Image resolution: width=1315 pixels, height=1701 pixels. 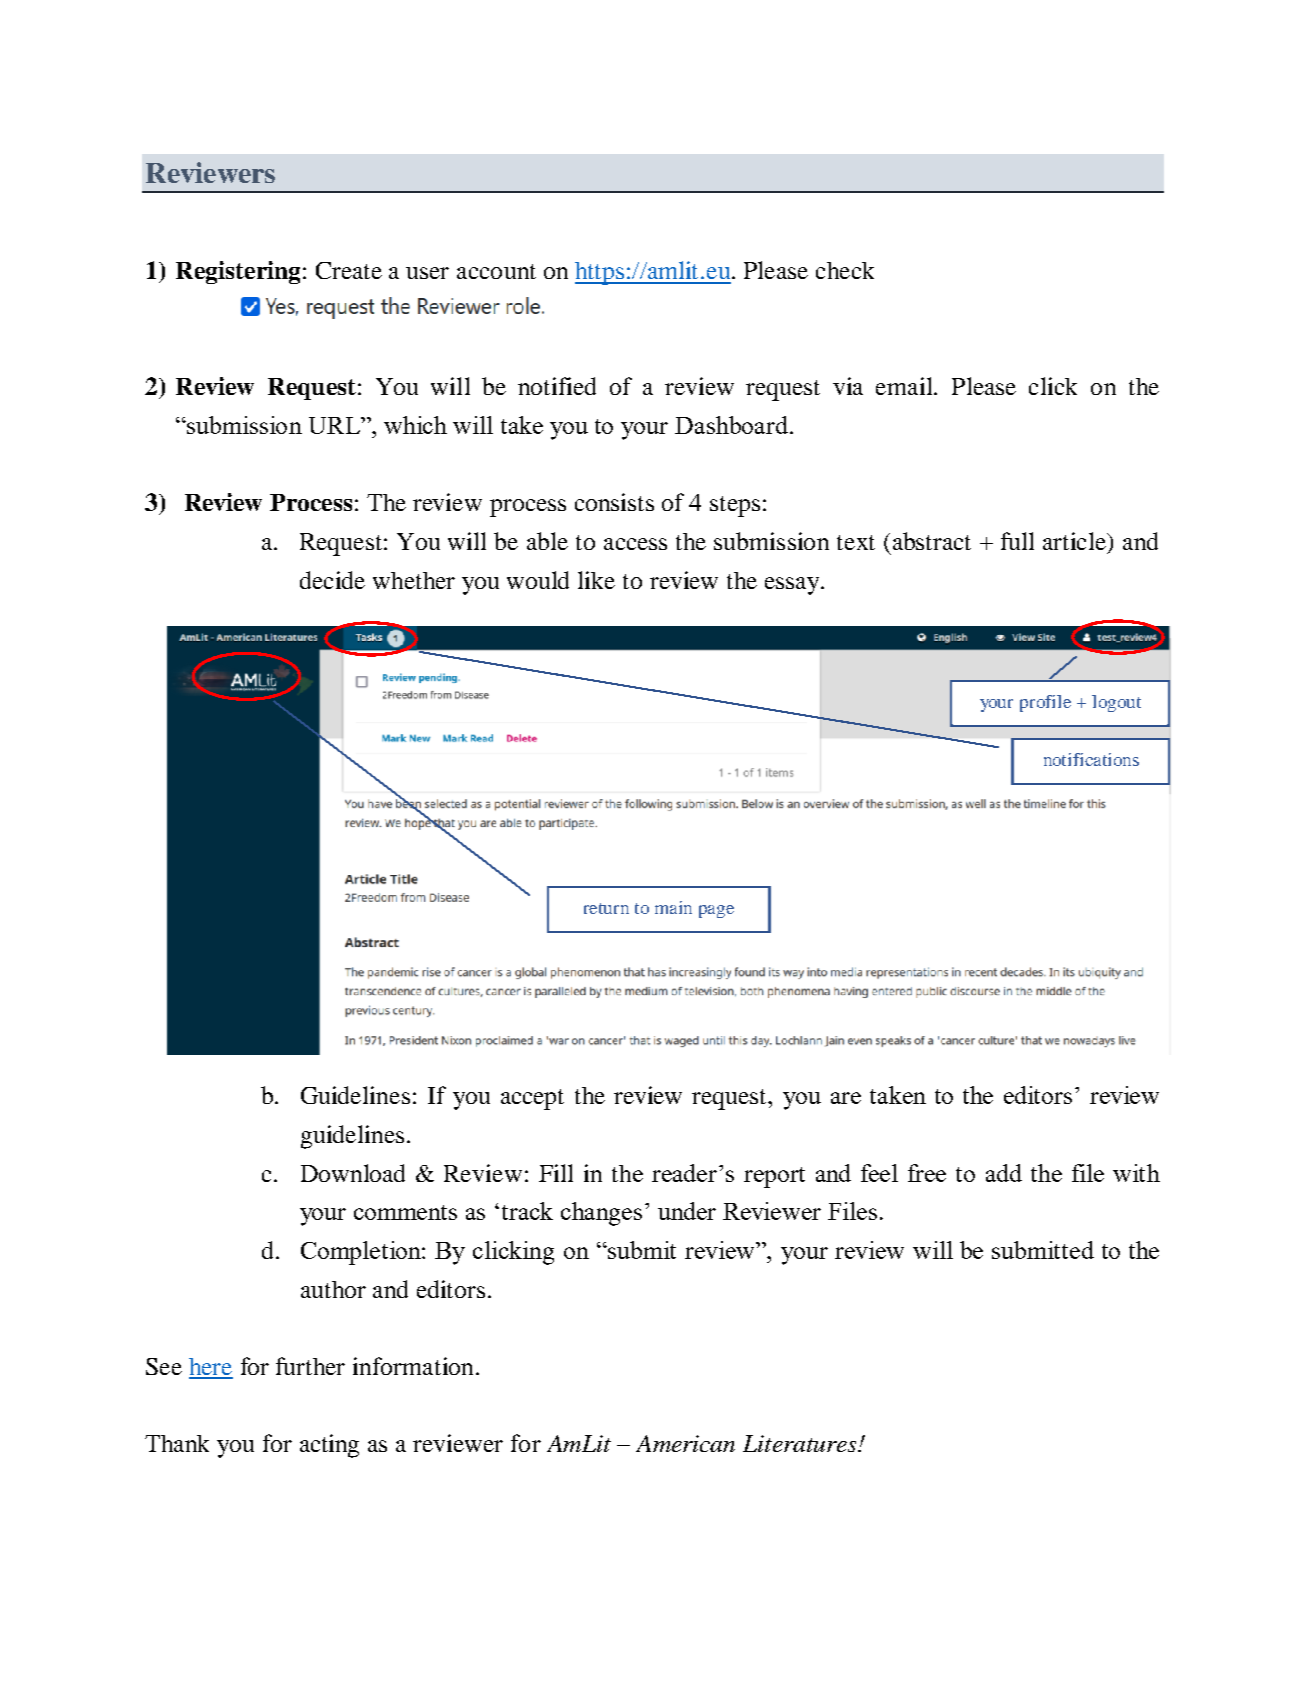 I want to click on full, so click(x=1017, y=541).
